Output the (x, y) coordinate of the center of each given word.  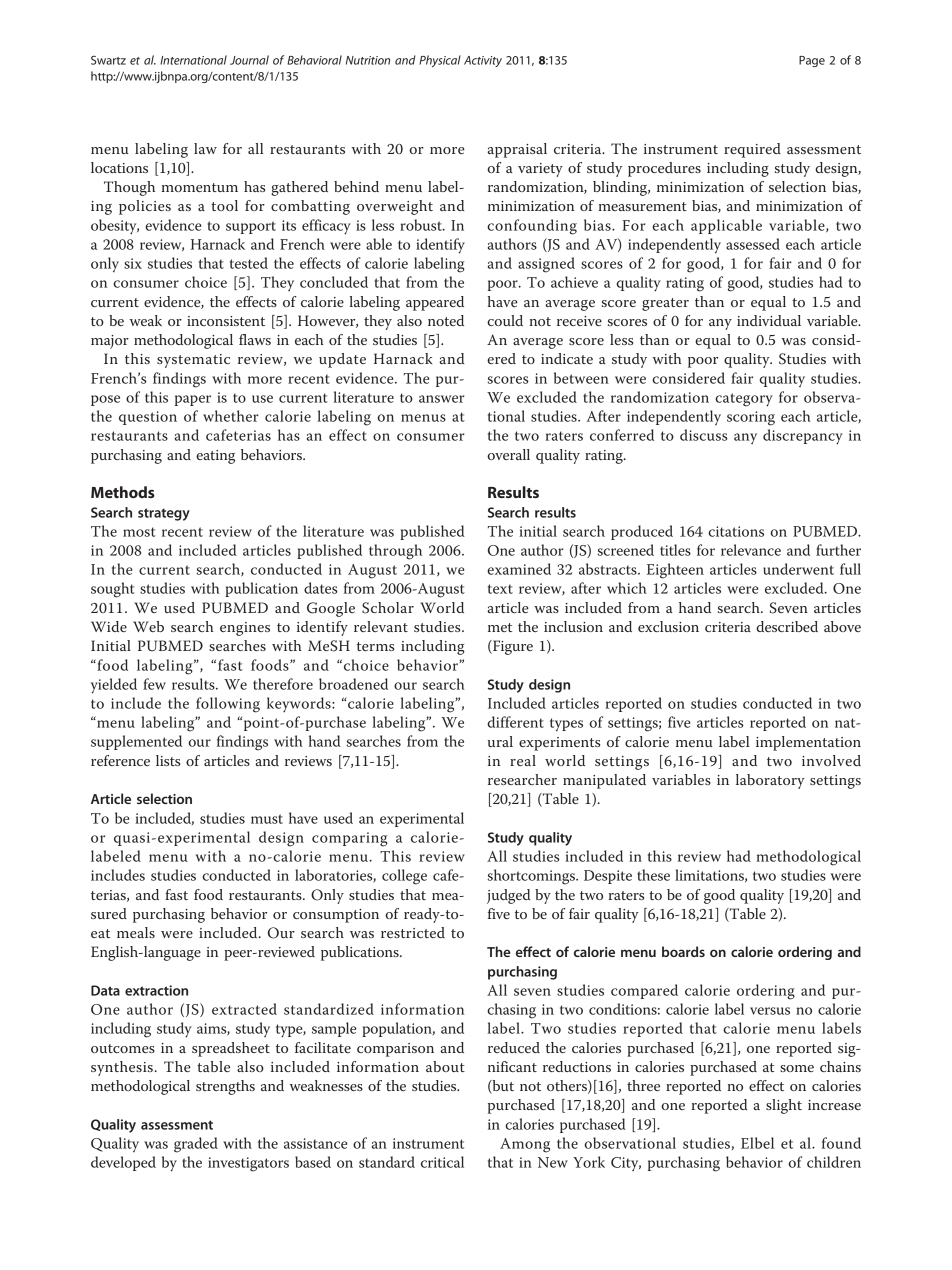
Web (148, 626)
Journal (249, 60)
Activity (483, 61)
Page (812, 61)
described (787, 626)
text (500, 589)
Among (525, 1145)
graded (196, 1145)
